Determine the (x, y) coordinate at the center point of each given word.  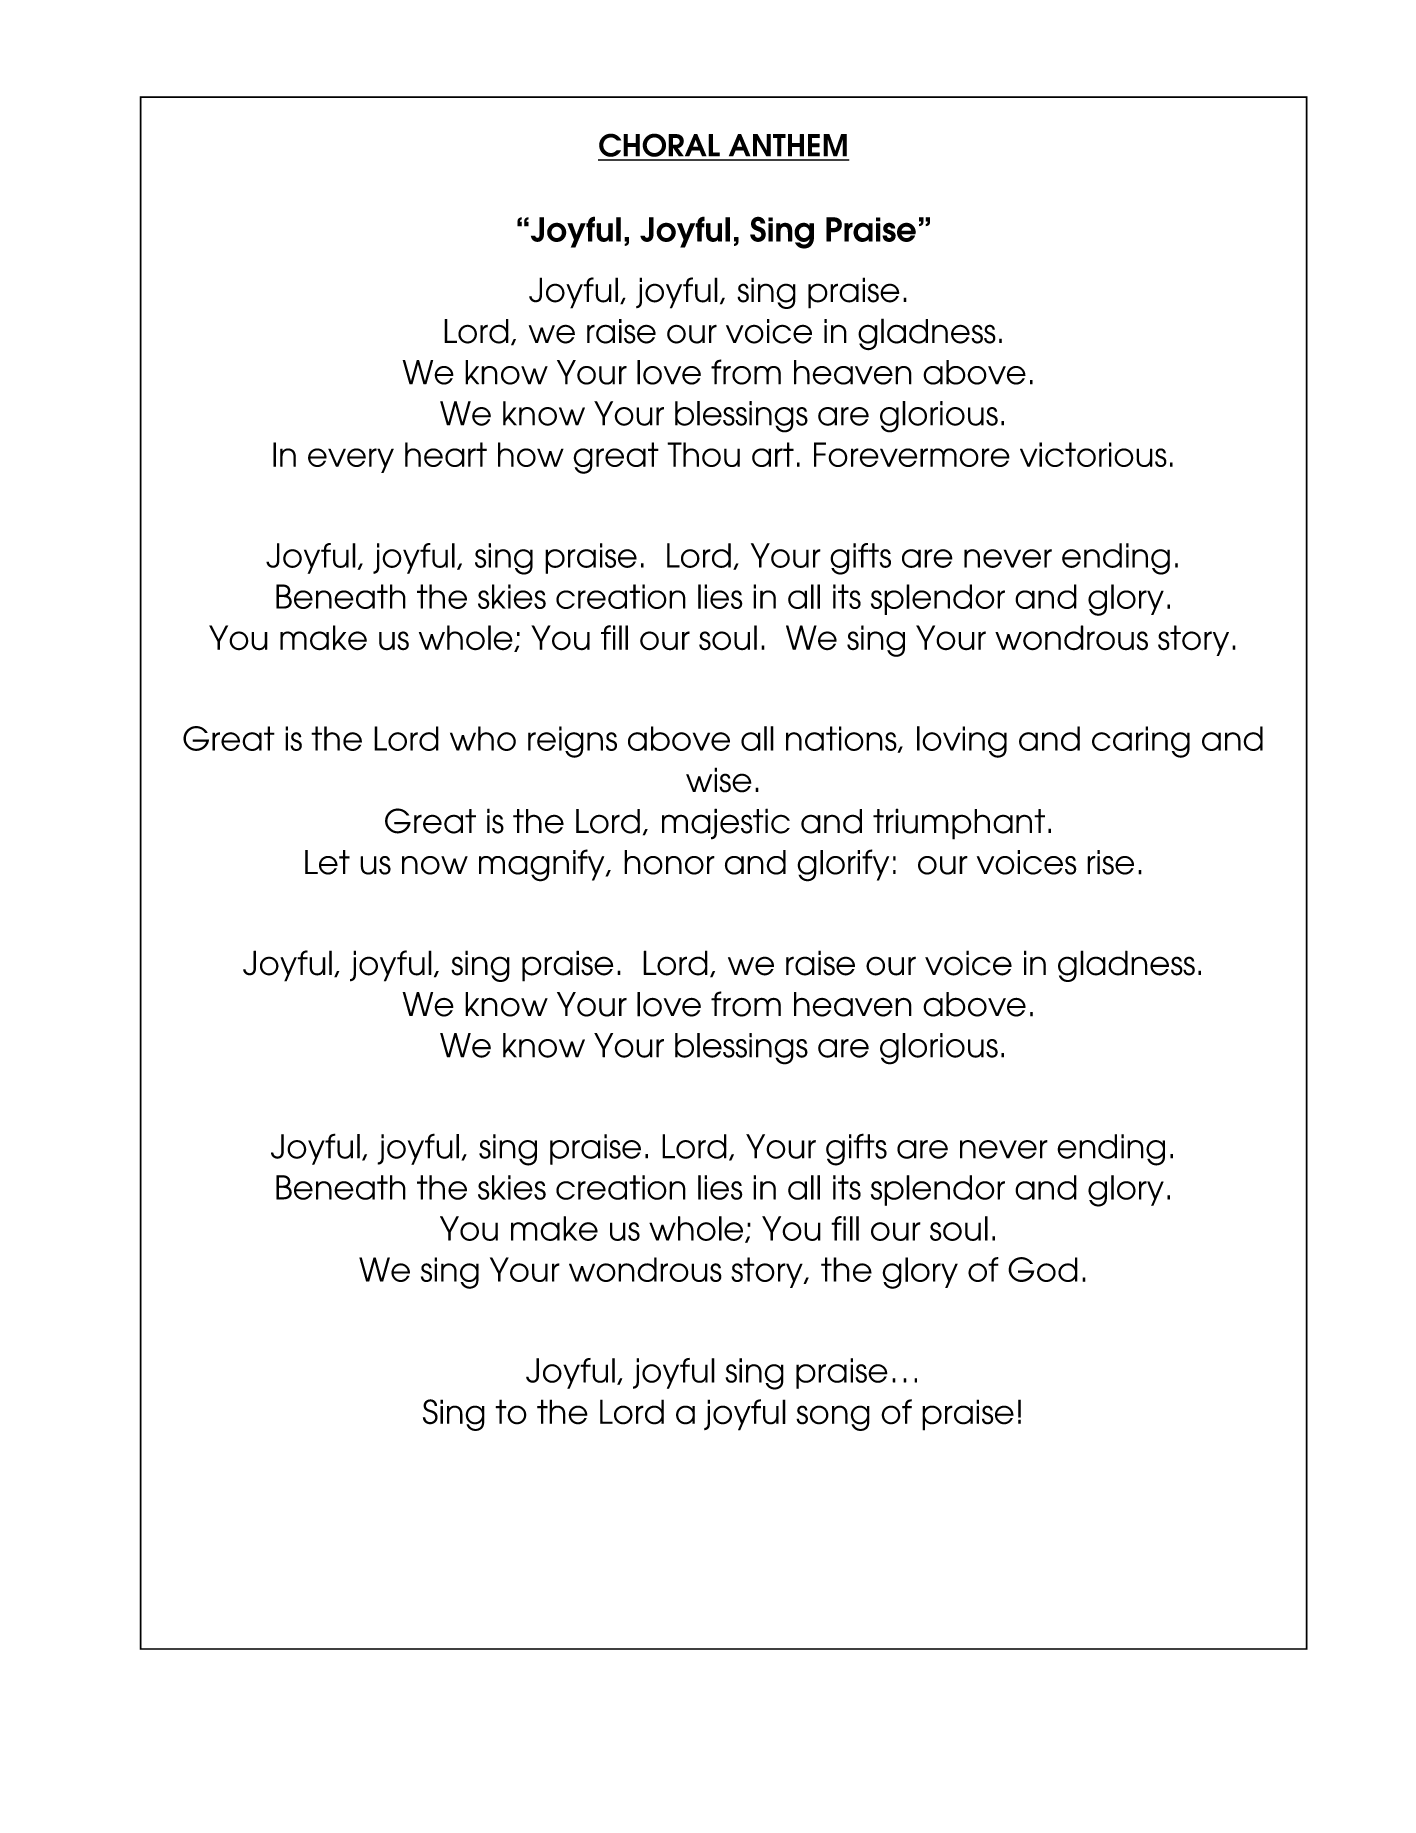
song (833, 1418)
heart (446, 454)
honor (669, 862)
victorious (1093, 454)
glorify (843, 865)
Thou (703, 454)
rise (1110, 862)
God (1043, 1269)
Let (327, 862)
